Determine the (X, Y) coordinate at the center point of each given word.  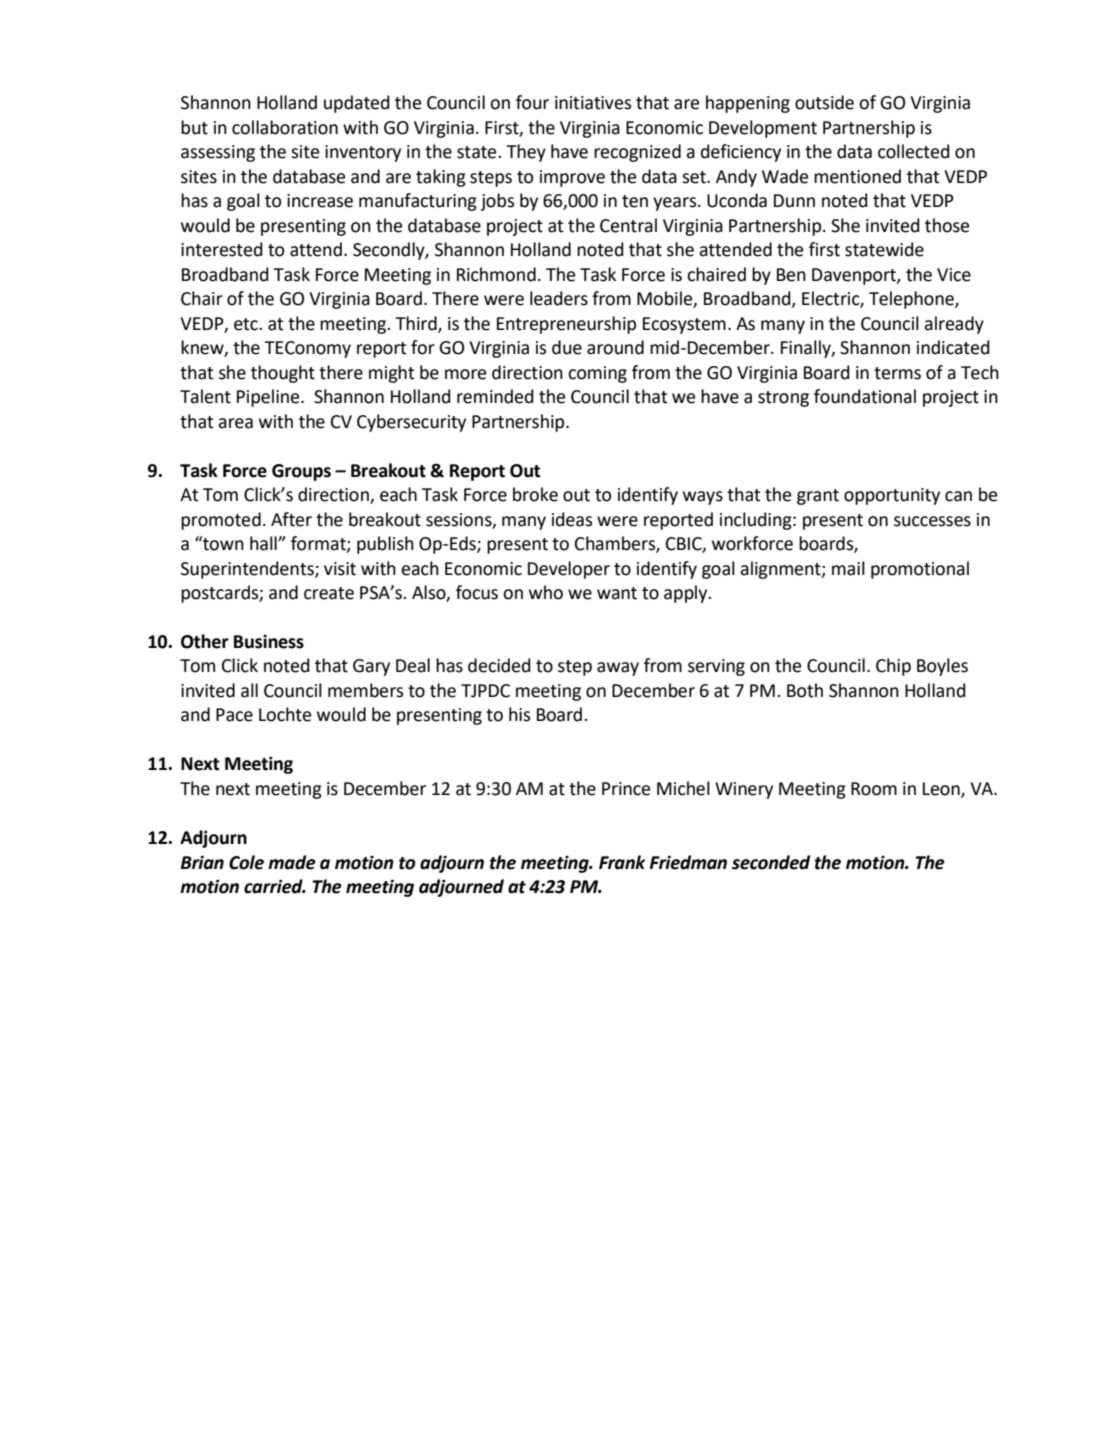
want (617, 593)
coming (597, 374)
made (292, 862)
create (329, 593)
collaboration (285, 127)
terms (897, 373)
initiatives (593, 103)
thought (283, 374)
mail (848, 568)
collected (914, 151)
